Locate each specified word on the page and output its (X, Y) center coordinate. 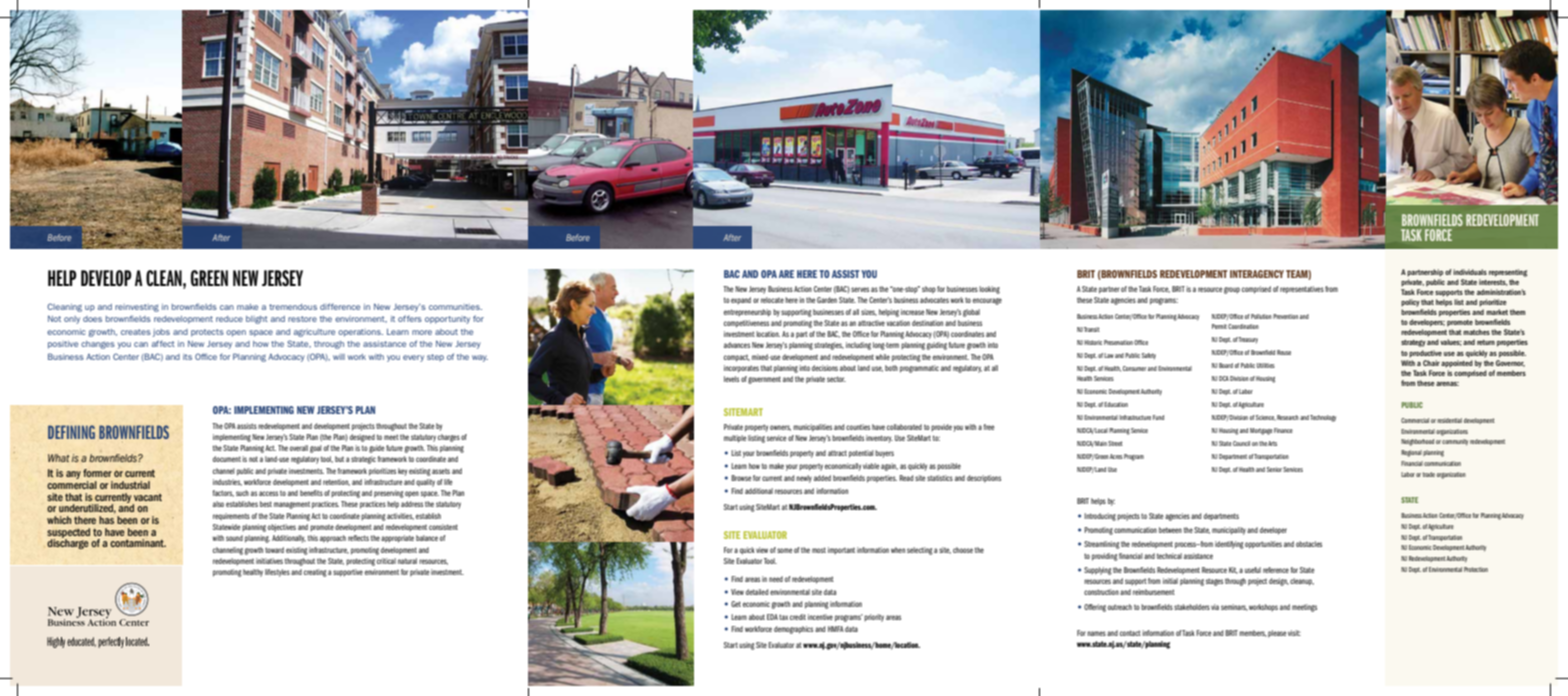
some (785, 550)
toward (274, 550)
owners (780, 428)
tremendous (293, 307)
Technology (1323, 418)
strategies (829, 346)
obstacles (1309, 544)
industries (227, 482)
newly (804, 479)
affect (163, 343)
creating (315, 573)
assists (247, 426)
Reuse (1284, 352)
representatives (1302, 290)
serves (860, 289)
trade (1429, 474)
